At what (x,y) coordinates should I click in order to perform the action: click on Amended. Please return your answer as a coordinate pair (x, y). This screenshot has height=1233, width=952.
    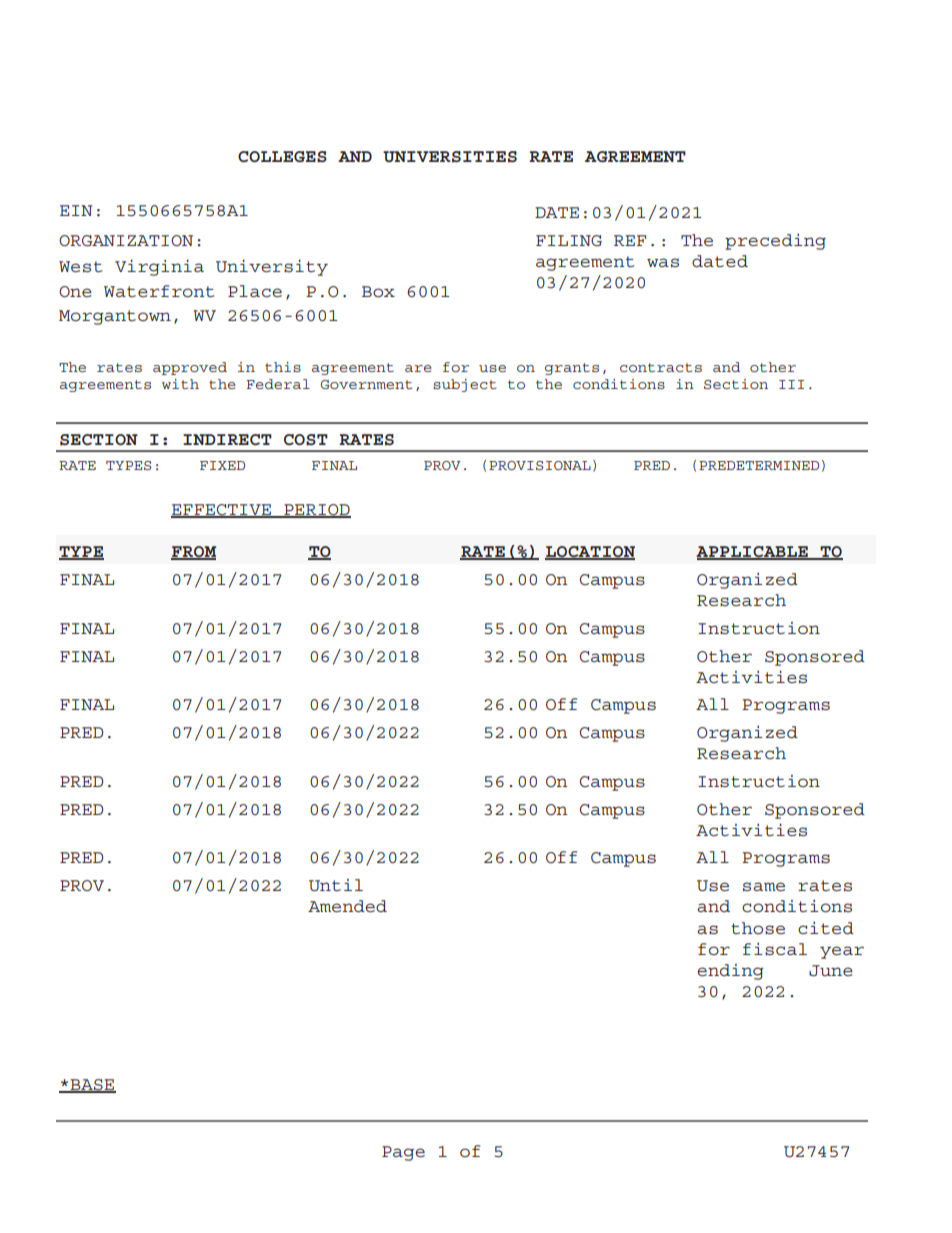
    Looking at the image, I should click on (347, 906).
